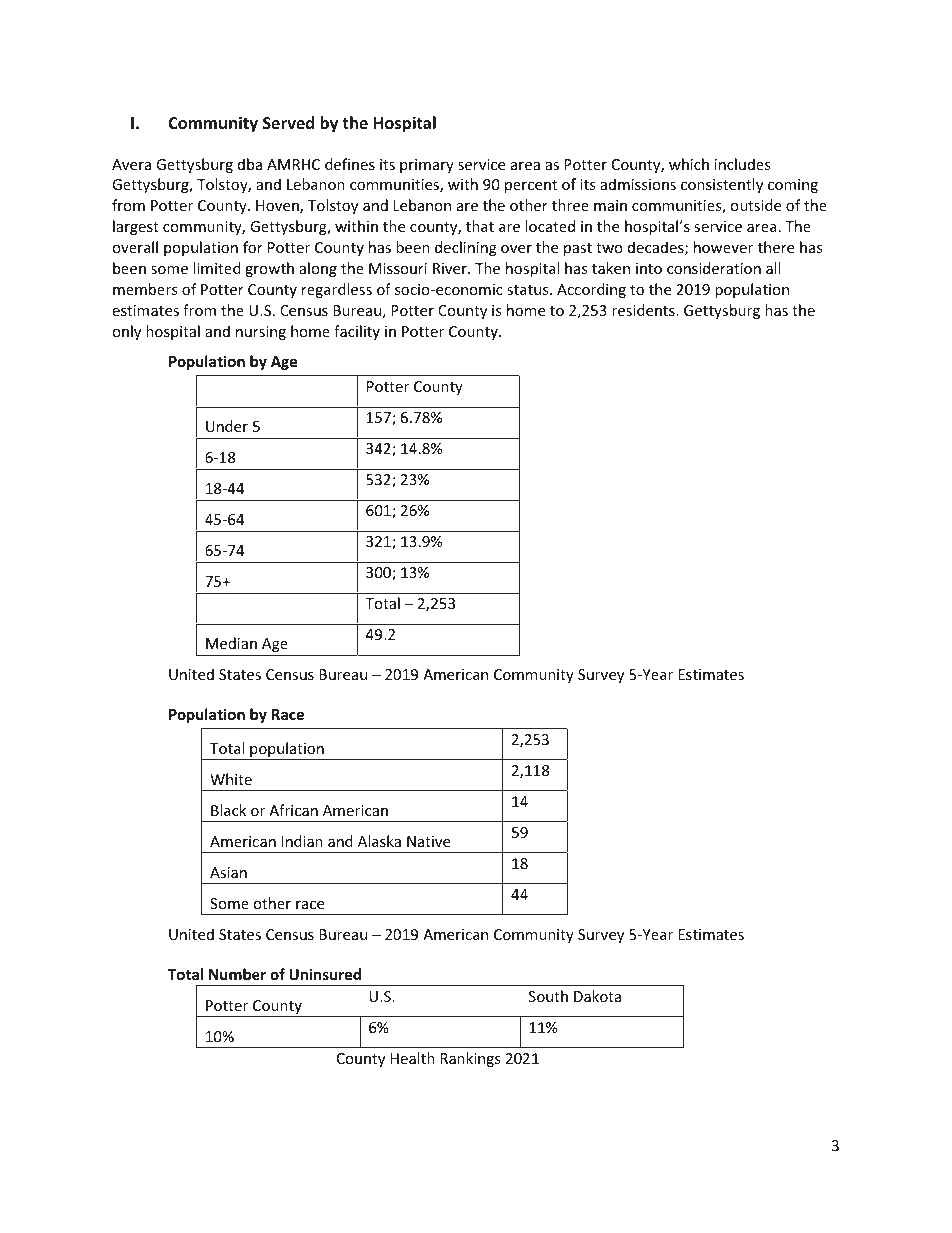  I want to click on residents, so click(644, 310).
